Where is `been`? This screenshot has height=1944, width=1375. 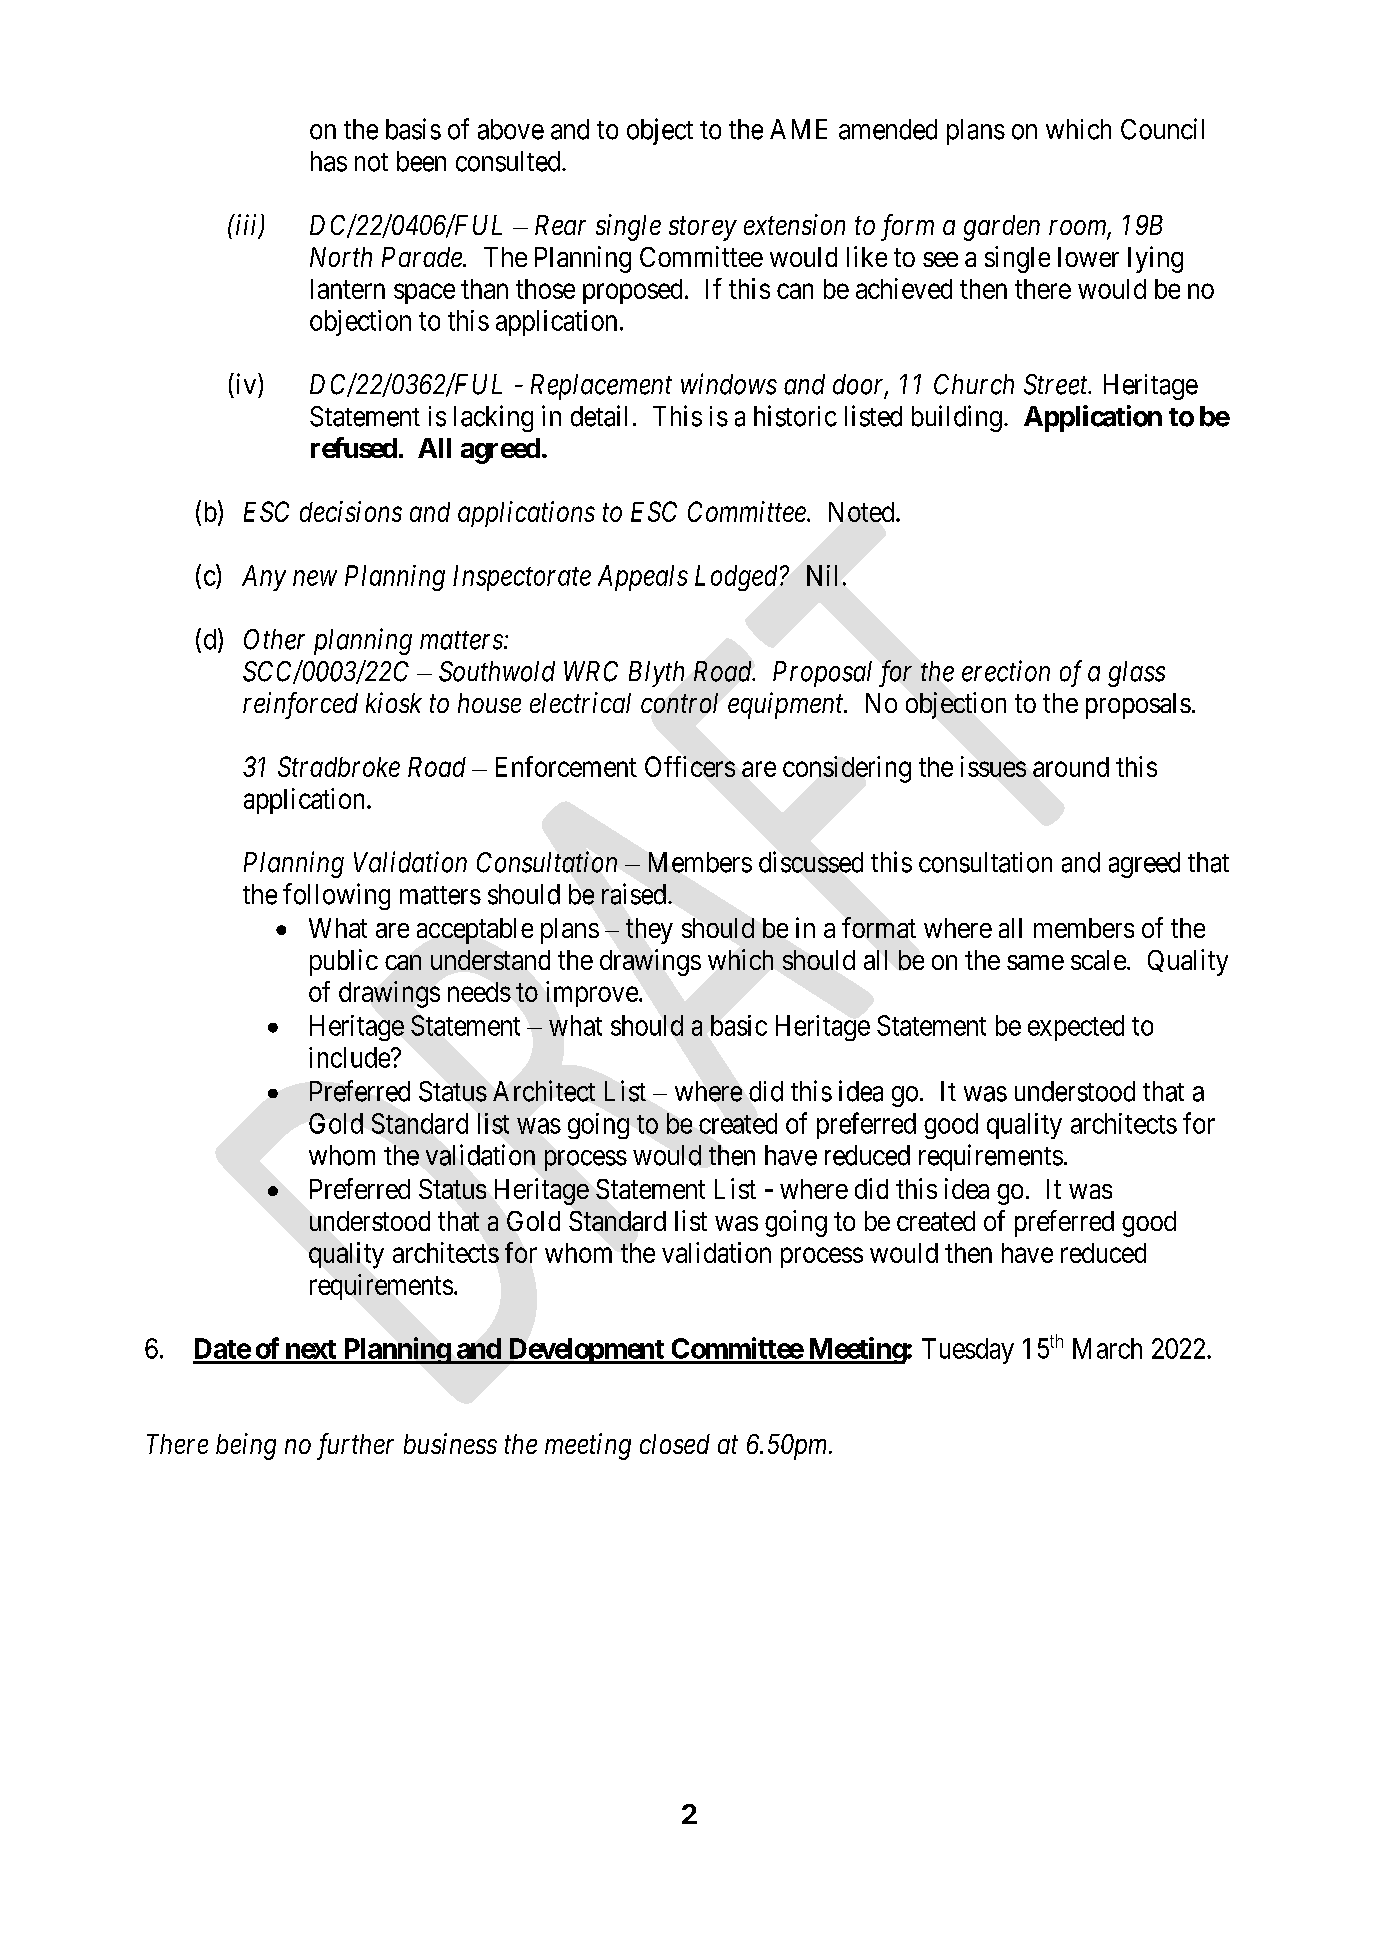
been is located at coordinates (421, 161).
